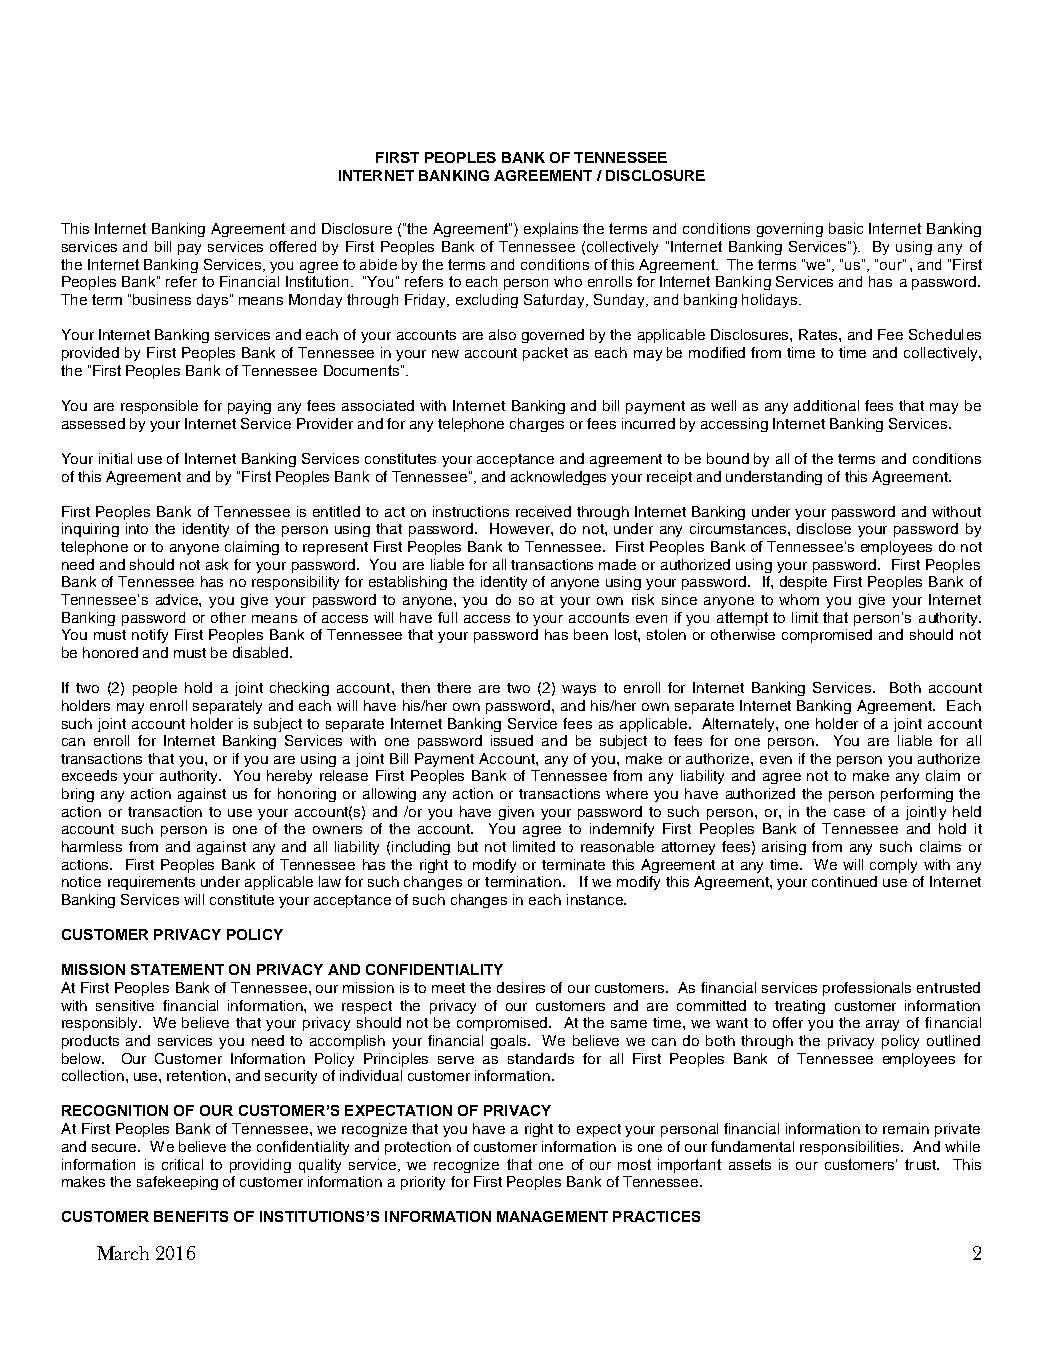 The image size is (1043, 1350). Describe the element at coordinates (89, 775) in the document. I see `exceeds` at that location.
